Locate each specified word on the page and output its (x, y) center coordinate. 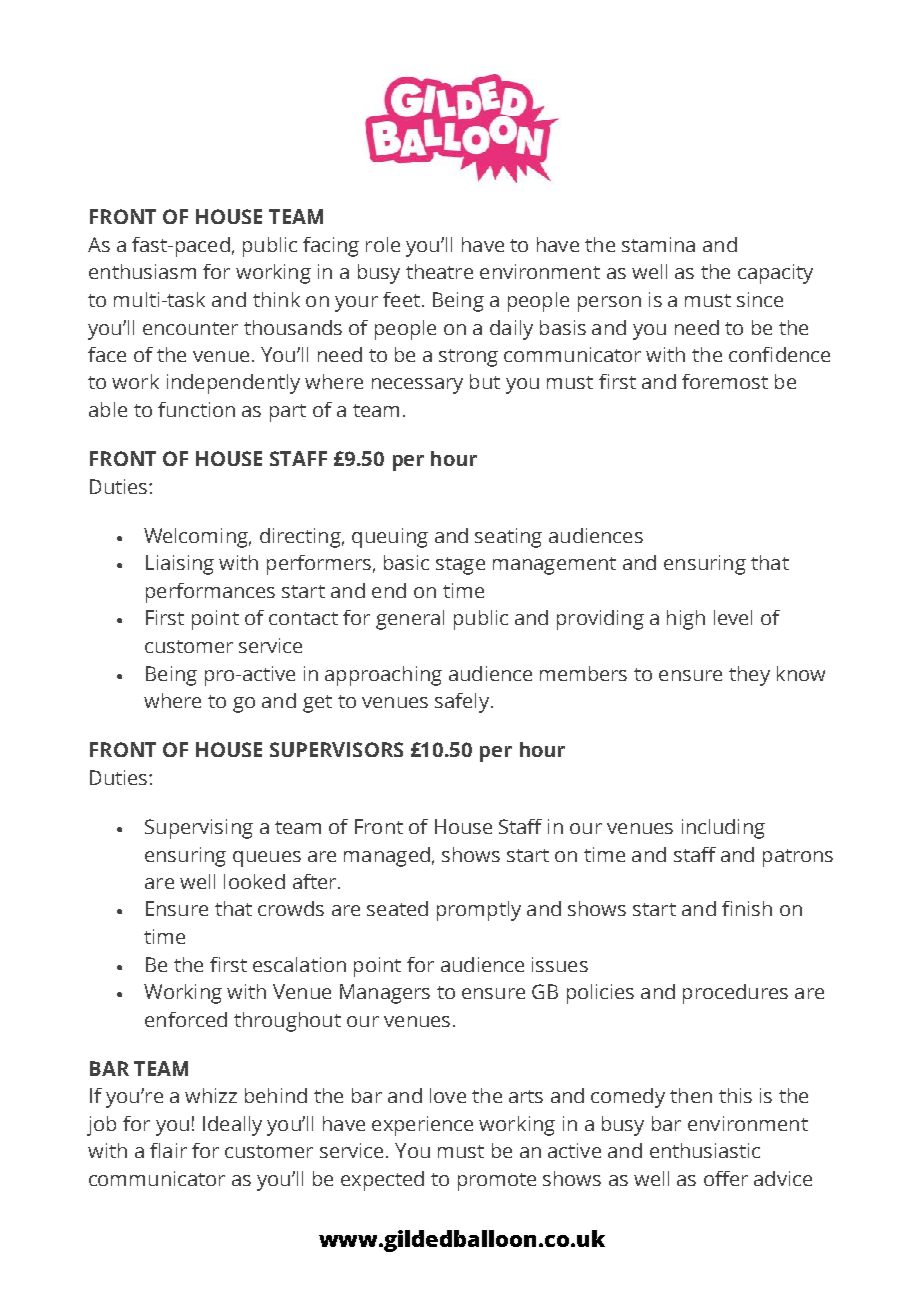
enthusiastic (705, 1150)
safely (462, 703)
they (749, 676)
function (196, 409)
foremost (725, 381)
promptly (479, 911)
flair (168, 1150)
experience (422, 1126)
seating (508, 538)
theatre (439, 271)
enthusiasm (142, 271)
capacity (775, 274)
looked (254, 881)
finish (747, 908)
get (317, 704)
